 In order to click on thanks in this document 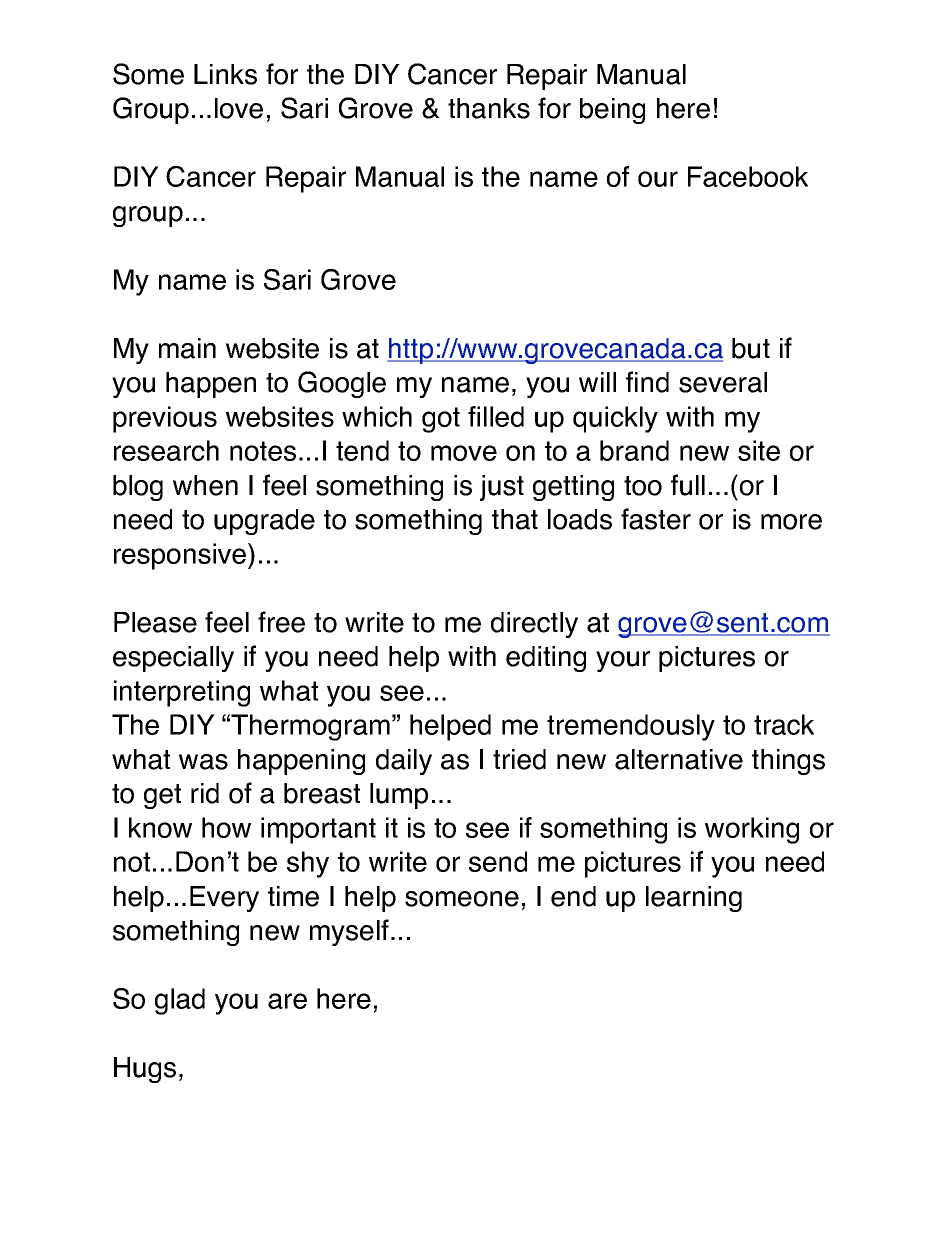, I will do `click(489, 108)`.
